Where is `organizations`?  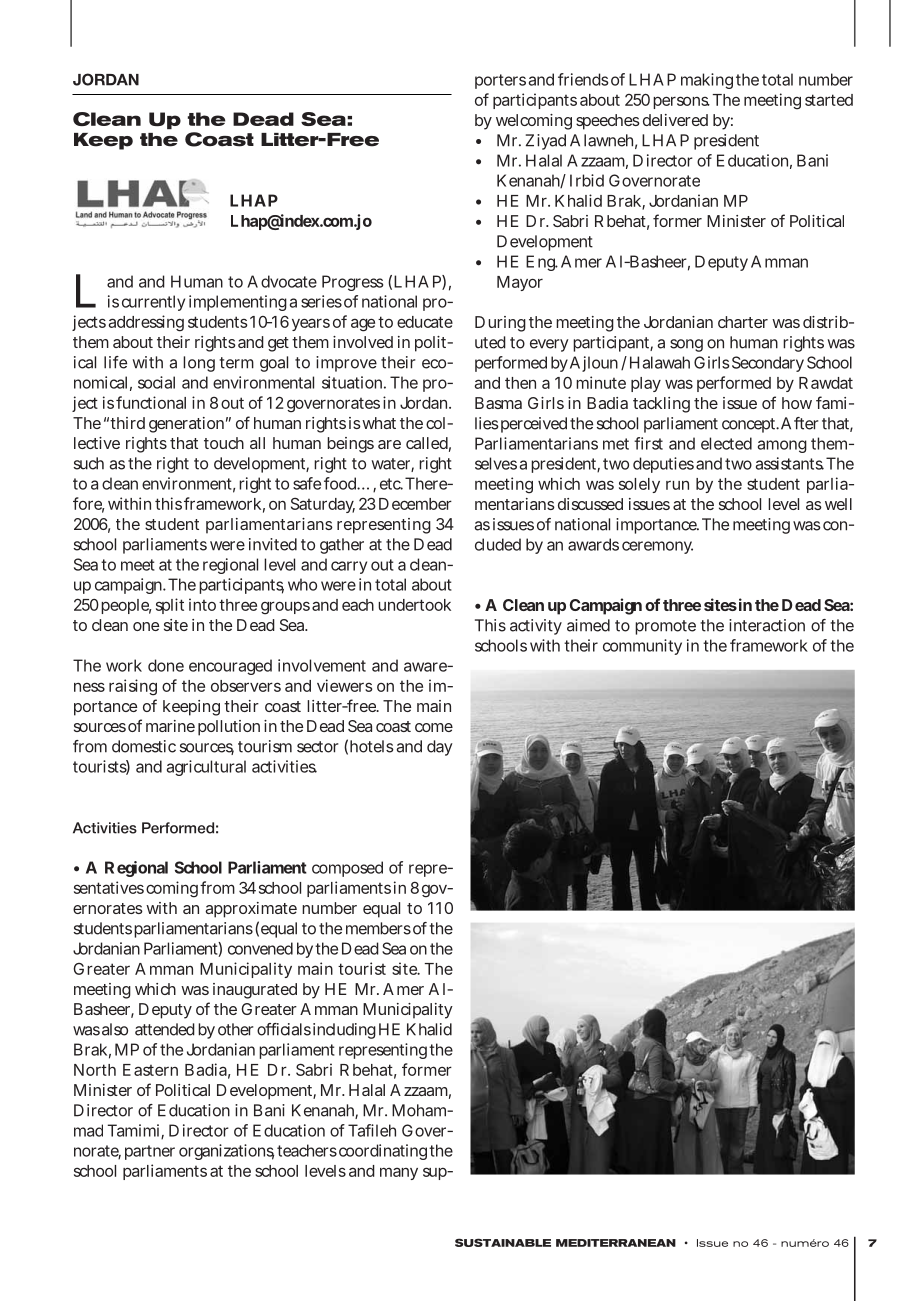 organizations is located at coordinates (226, 1152).
